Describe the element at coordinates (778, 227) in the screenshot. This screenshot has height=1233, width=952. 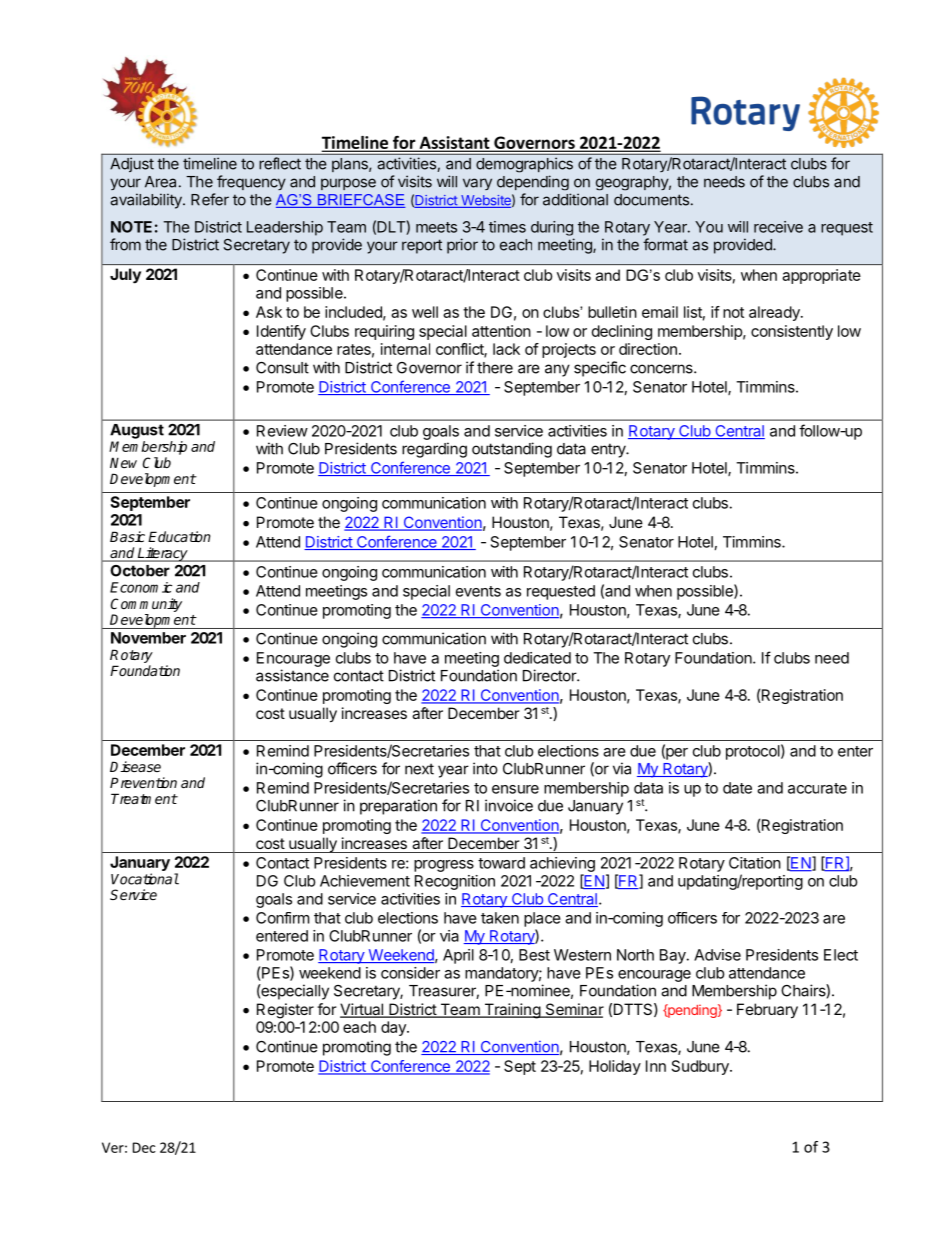
I see `receive` at that location.
